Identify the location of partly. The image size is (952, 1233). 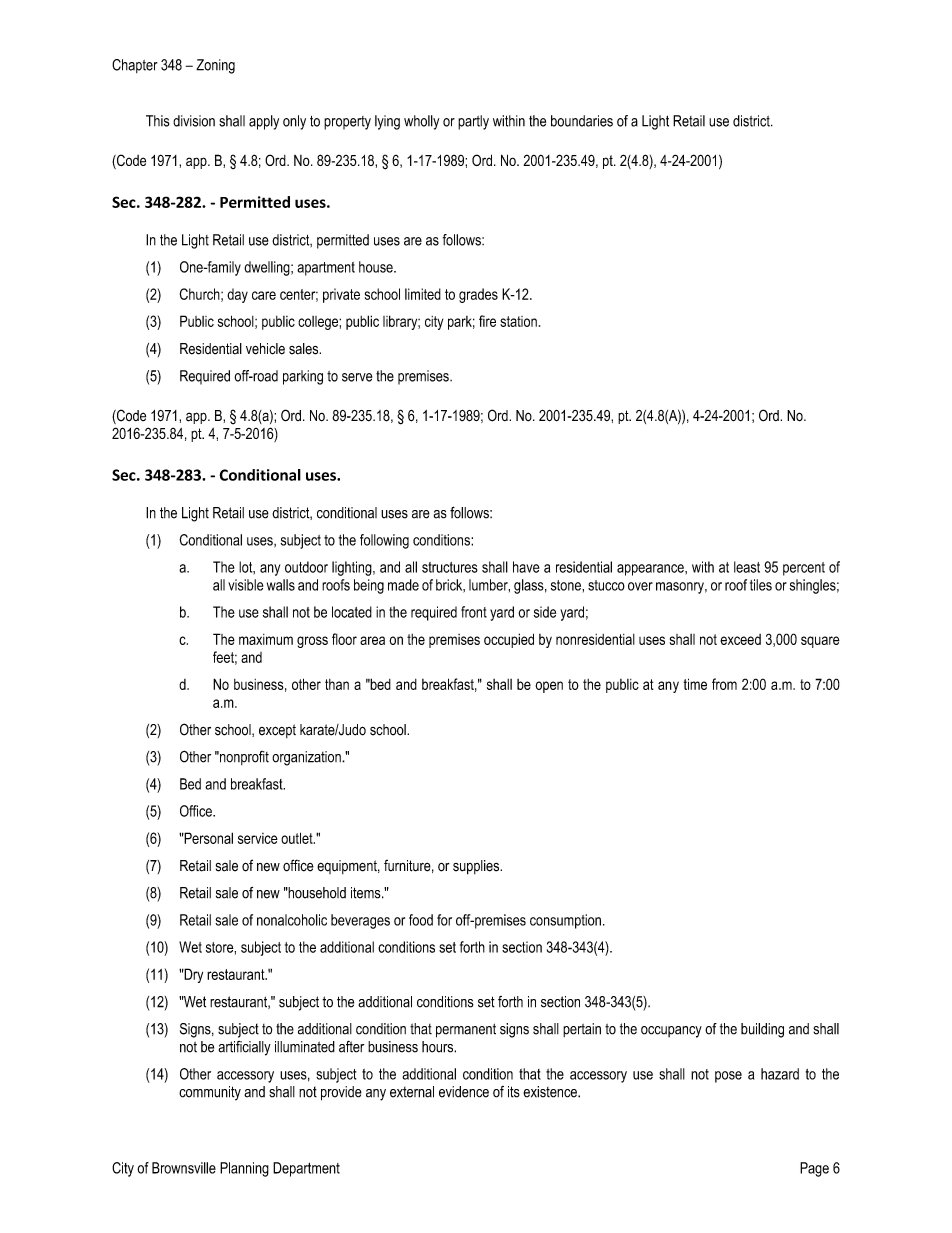
(473, 122).
